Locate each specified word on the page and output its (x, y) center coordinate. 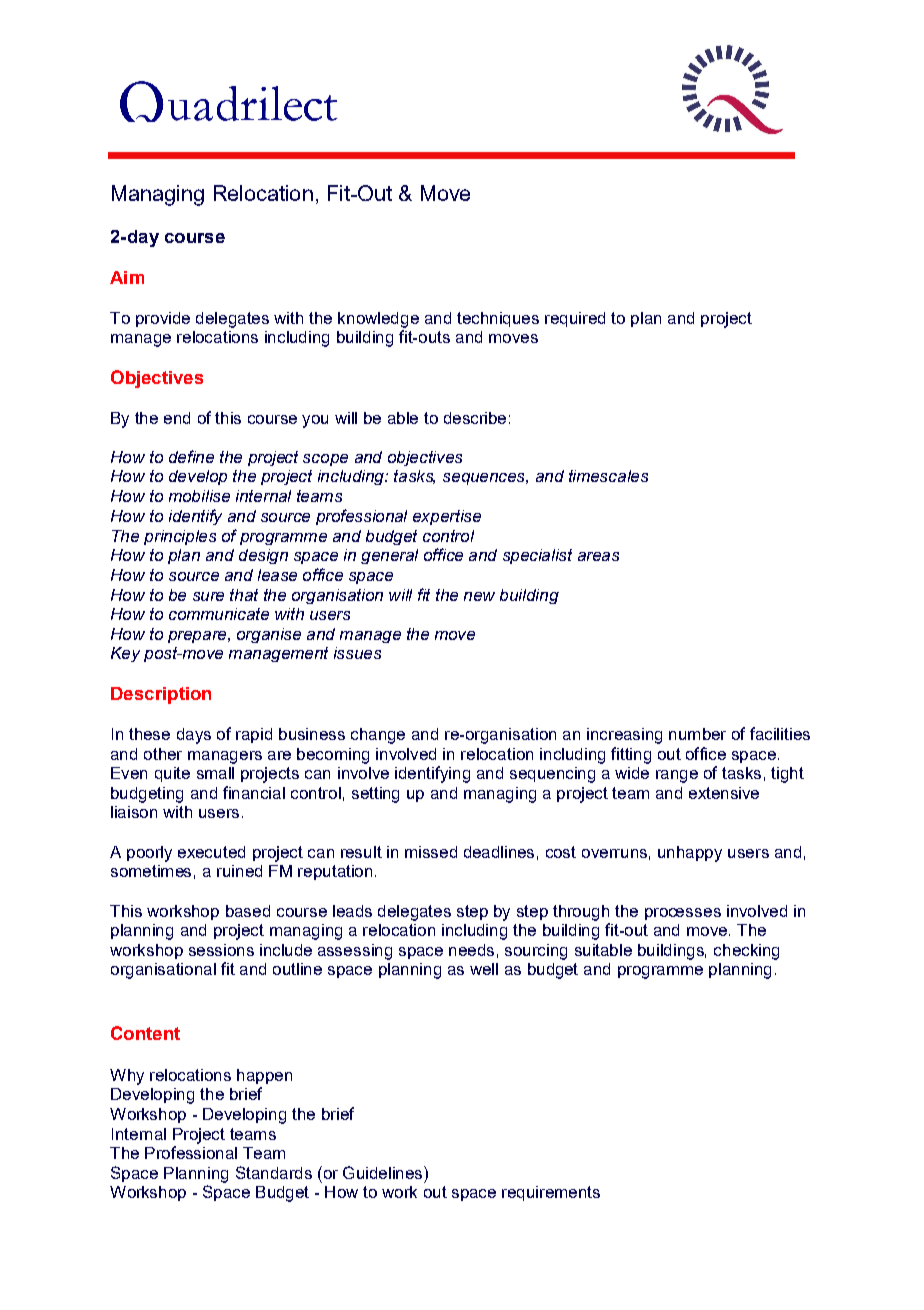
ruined (239, 871)
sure (208, 596)
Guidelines (384, 1172)
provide (163, 319)
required (575, 319)
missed (431, 852)
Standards (274, 1172)
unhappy (690, 854)
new (479, 596)
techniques (498, 319)
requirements (551, 1193)
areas (598, 556)
